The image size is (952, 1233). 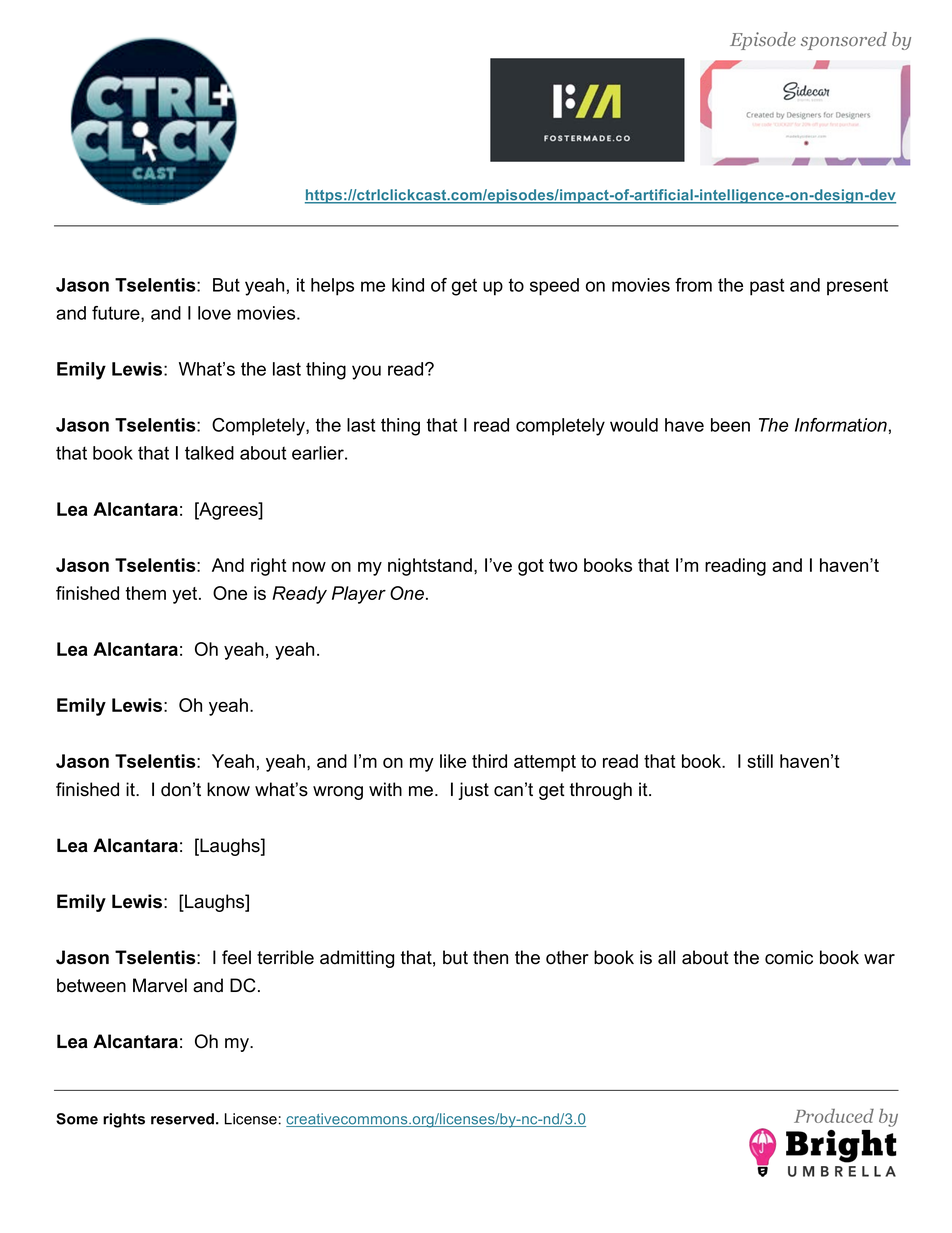 What do you see at coordinates (489, 761) in the document?
I see `third` at bounding box center [489, 761].
